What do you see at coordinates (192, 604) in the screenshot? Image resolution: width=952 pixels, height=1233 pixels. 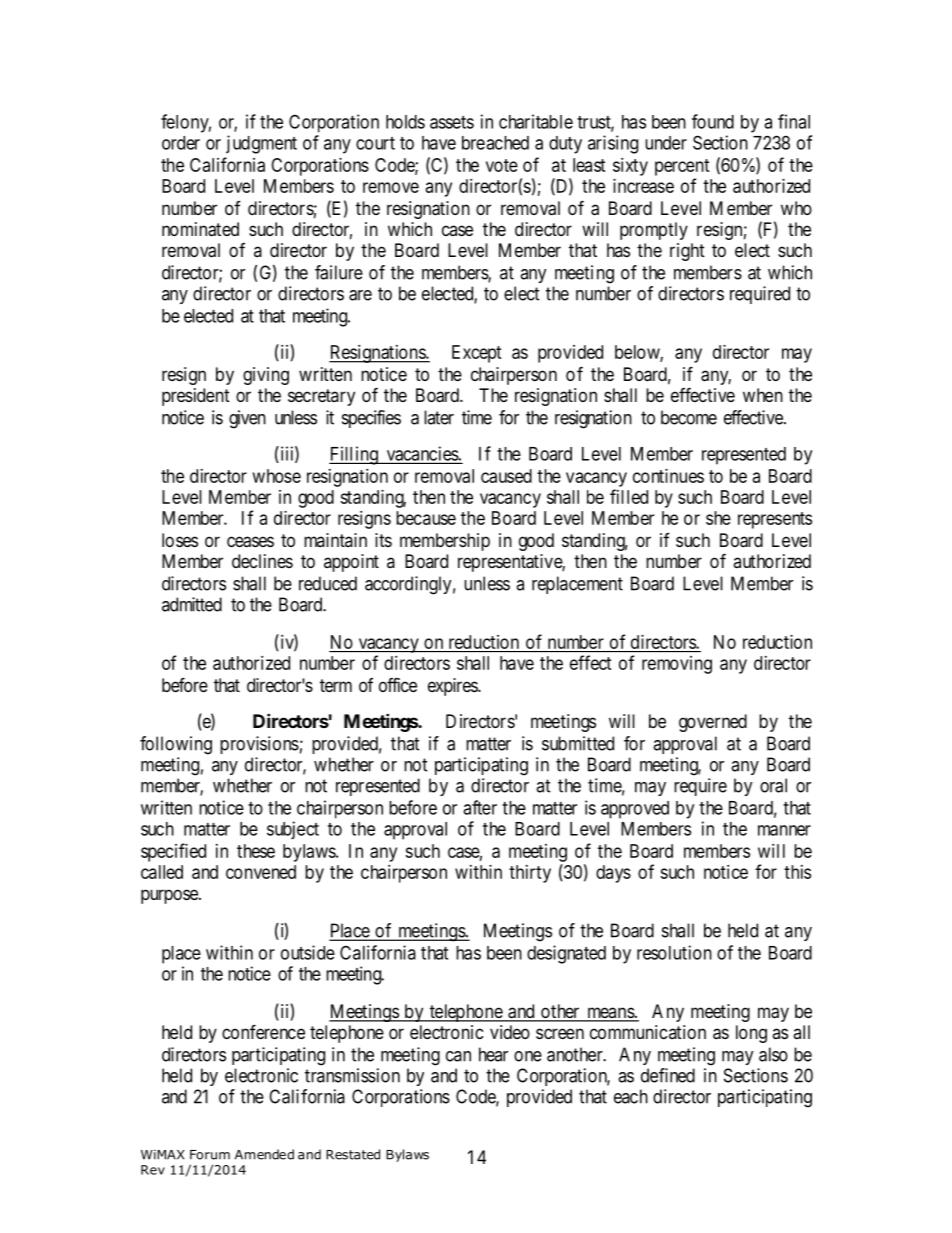 I see `admitted` at bounding box center [192, 604].
